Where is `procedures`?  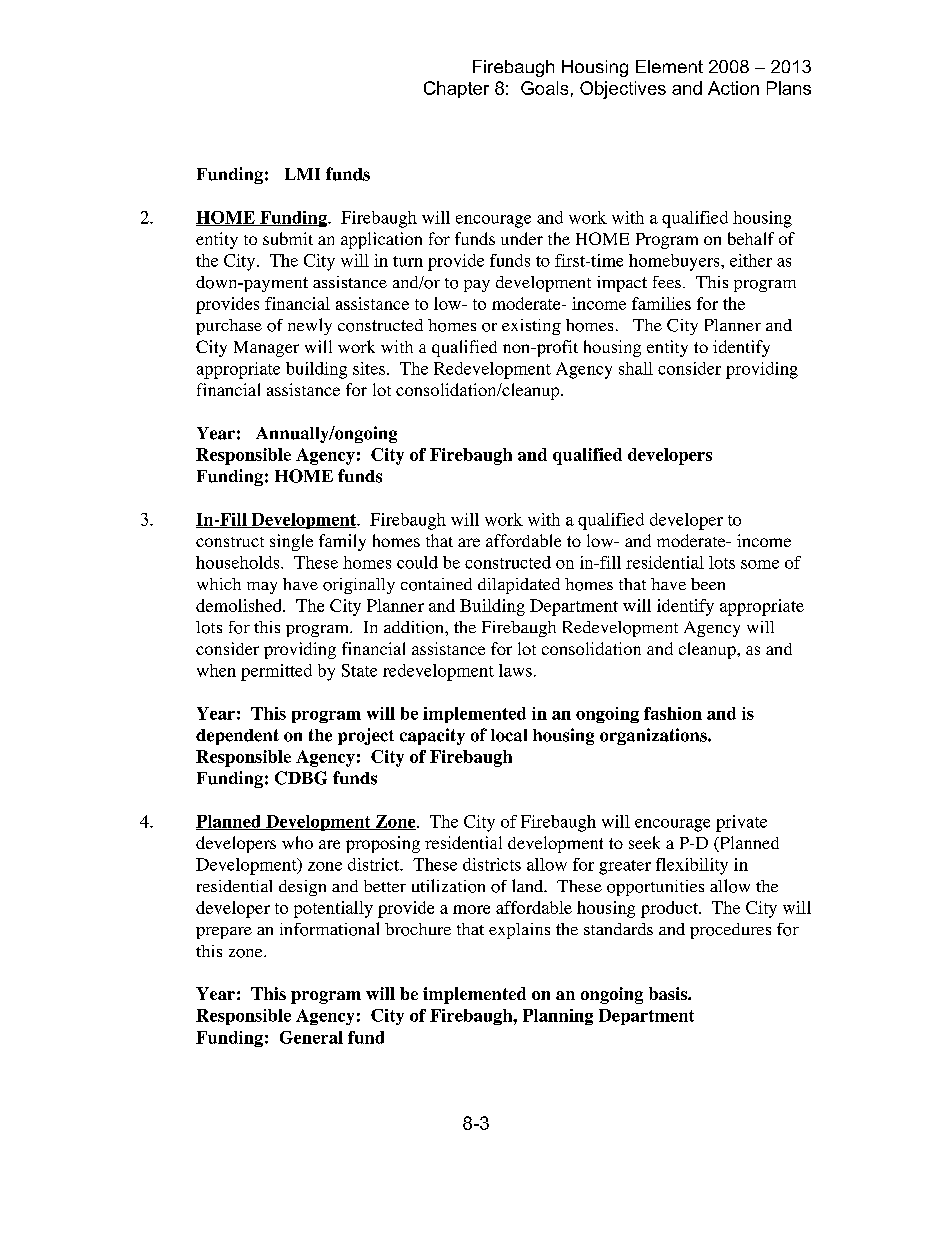 procedures is located at coordinates (730, 931).
